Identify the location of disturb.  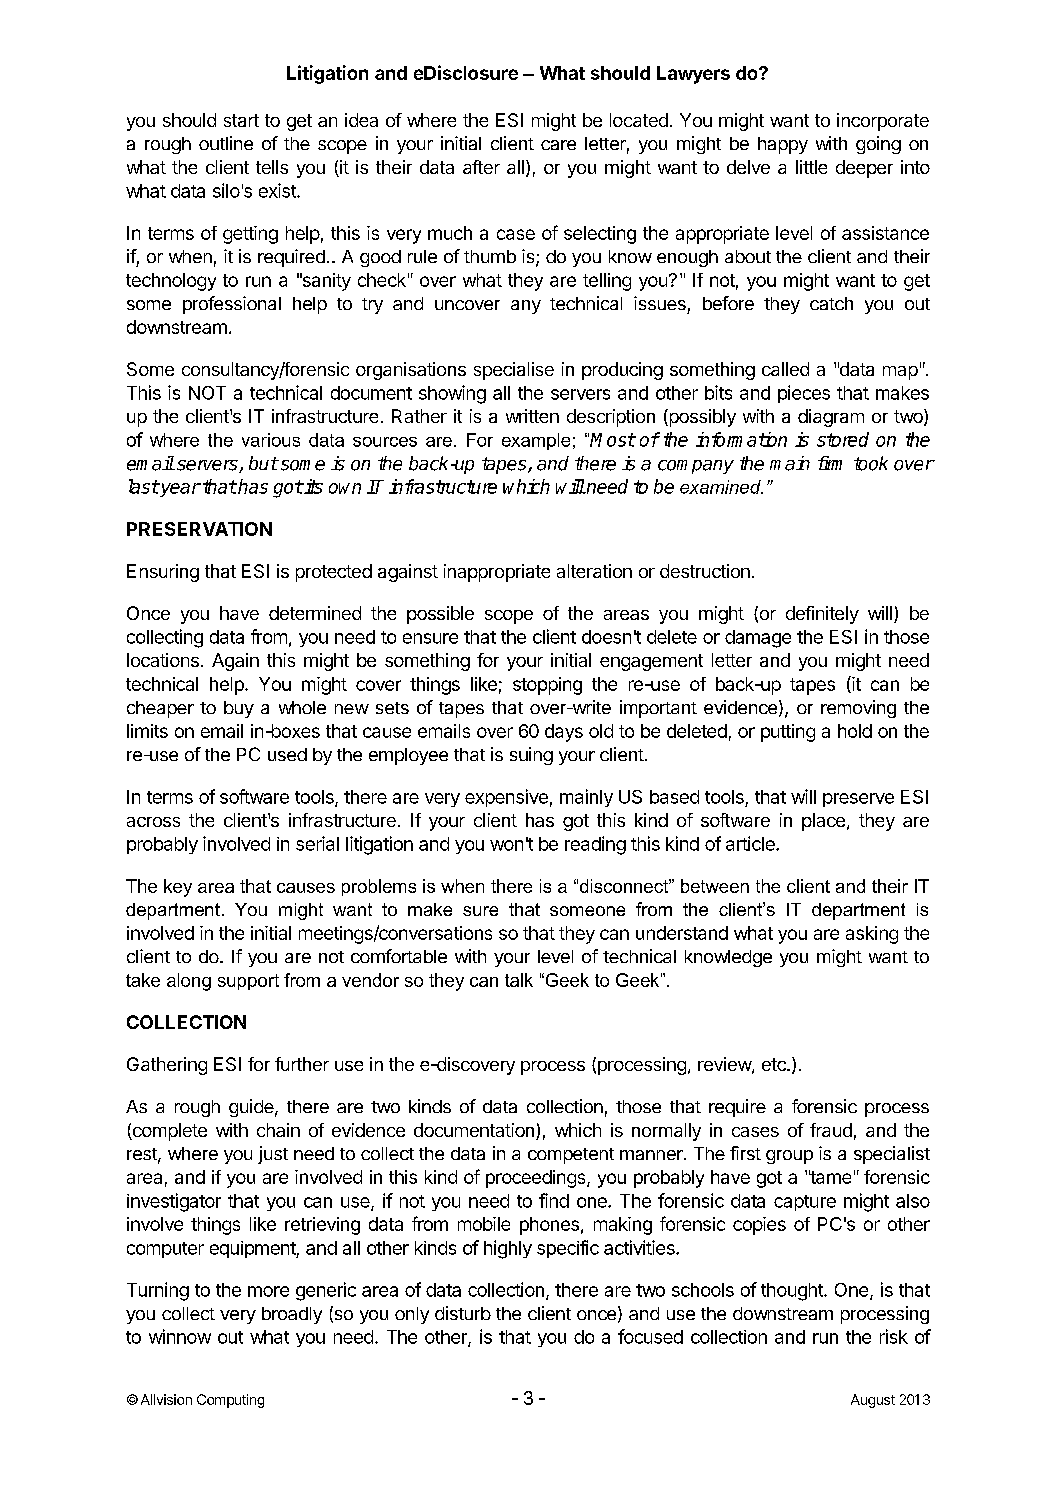
(463, 1313).
